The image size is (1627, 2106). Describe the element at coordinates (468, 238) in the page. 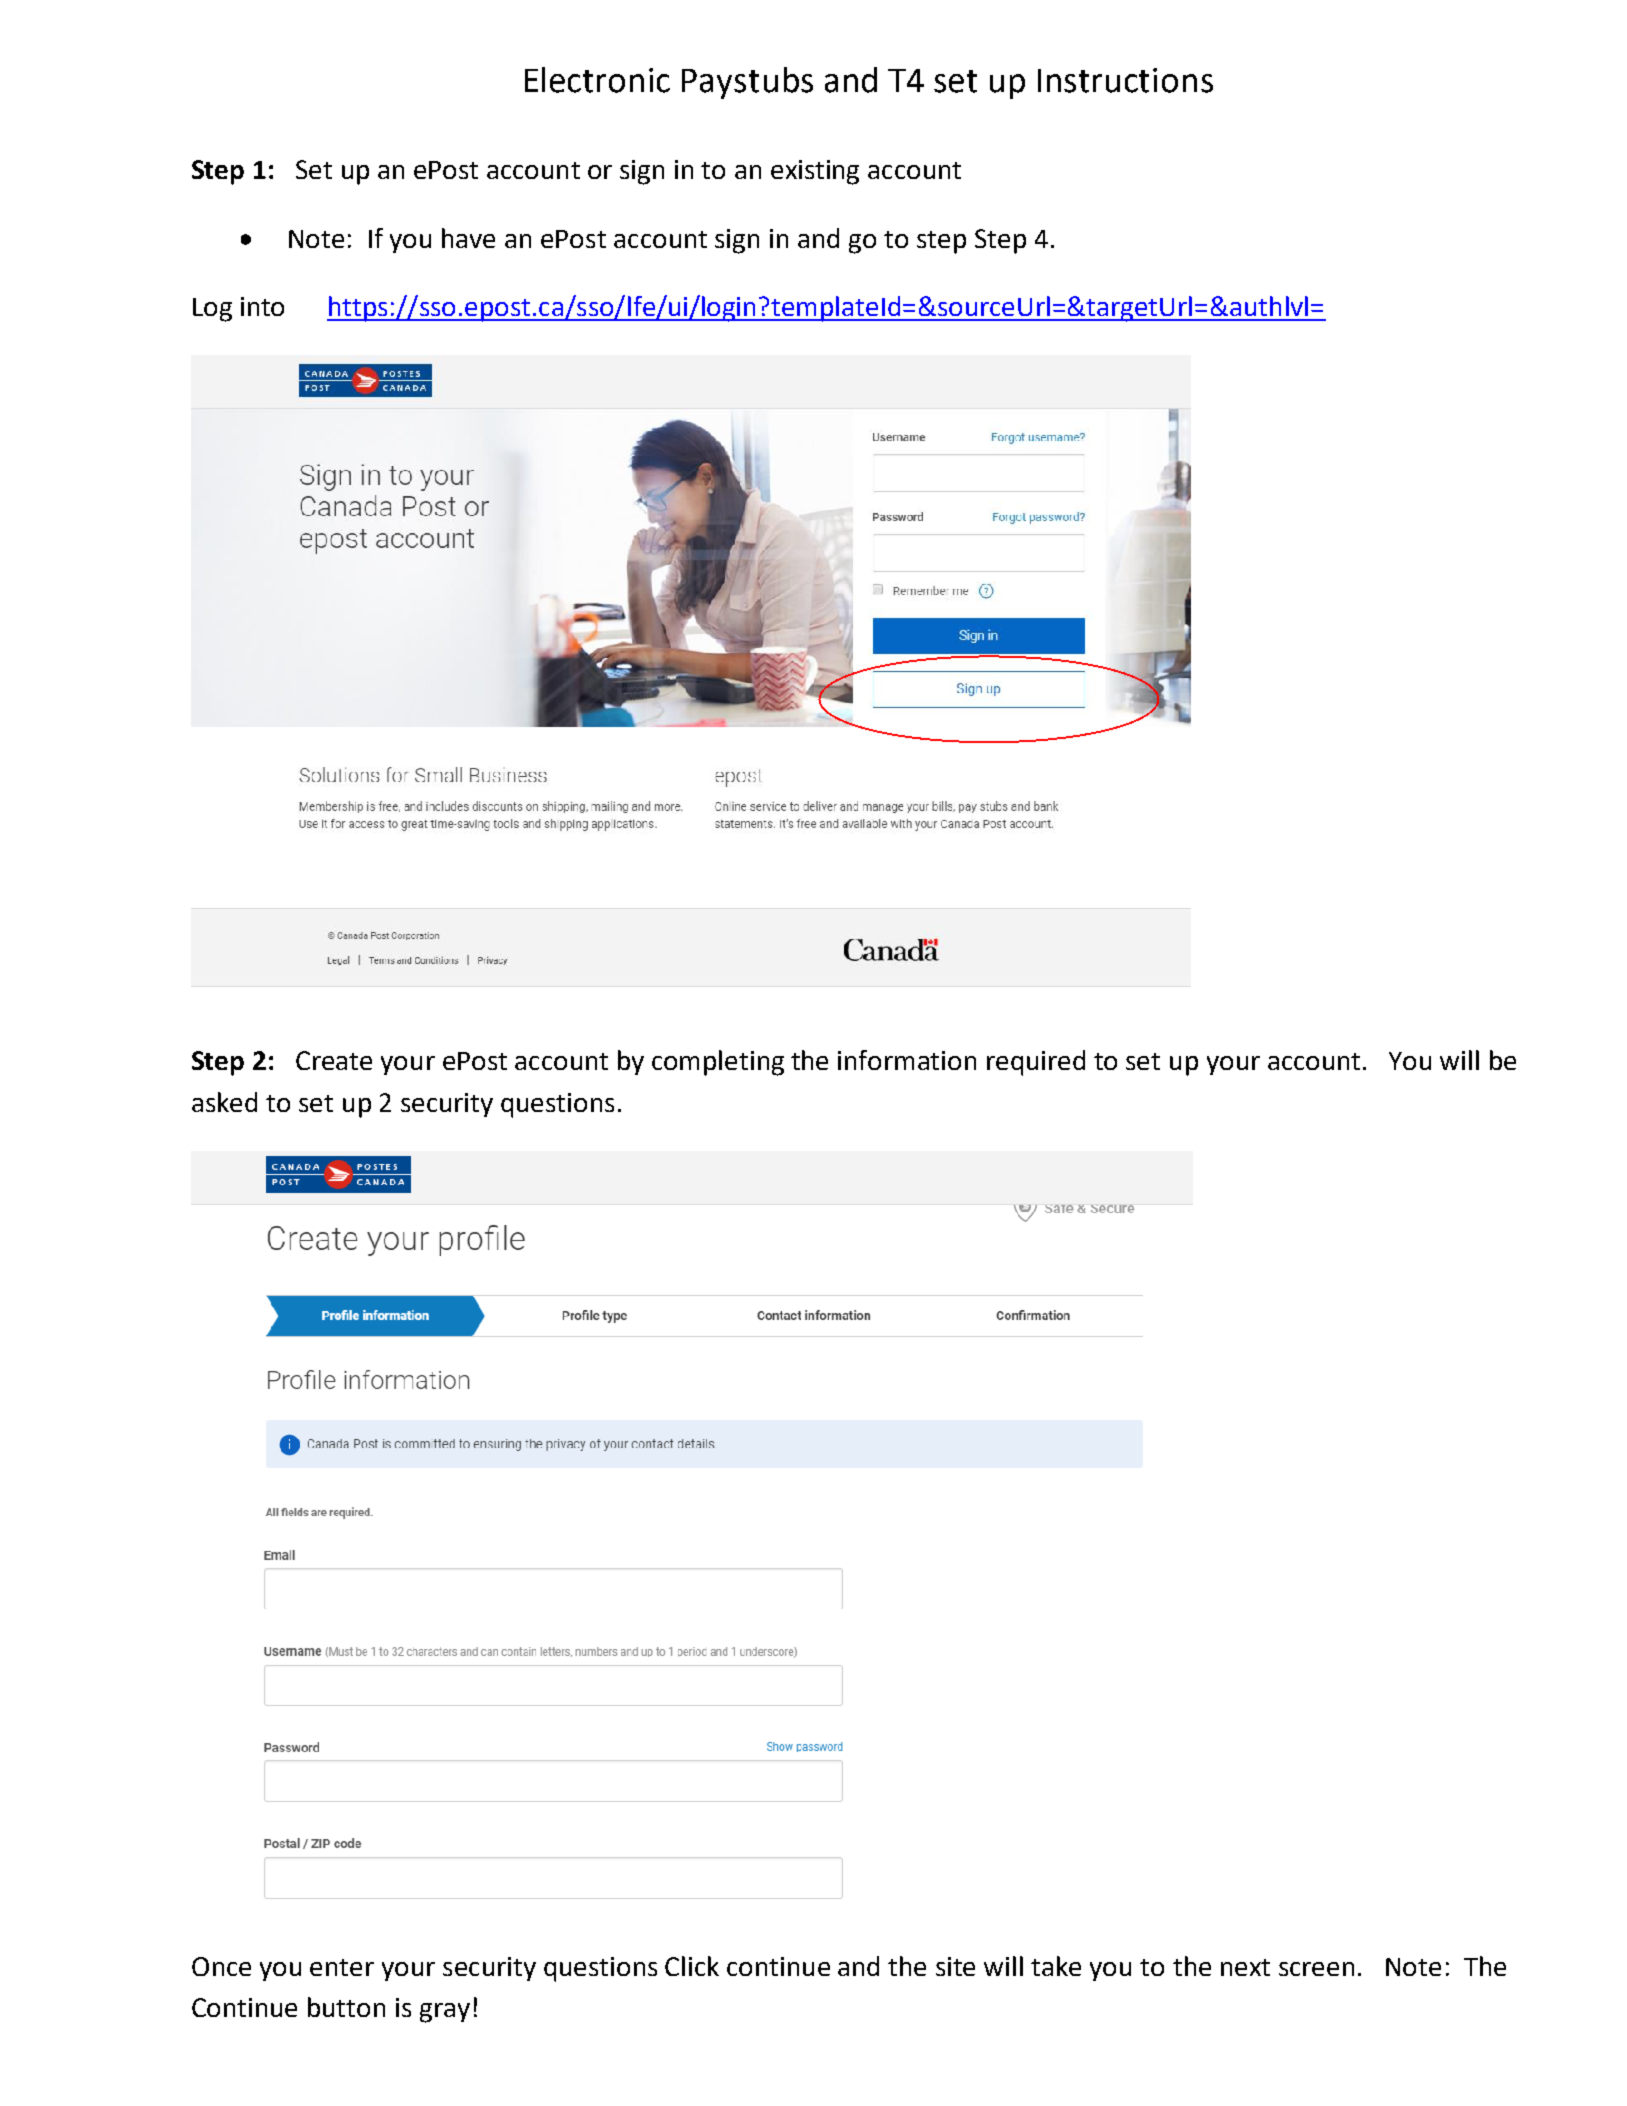

I see `have` at that location.
